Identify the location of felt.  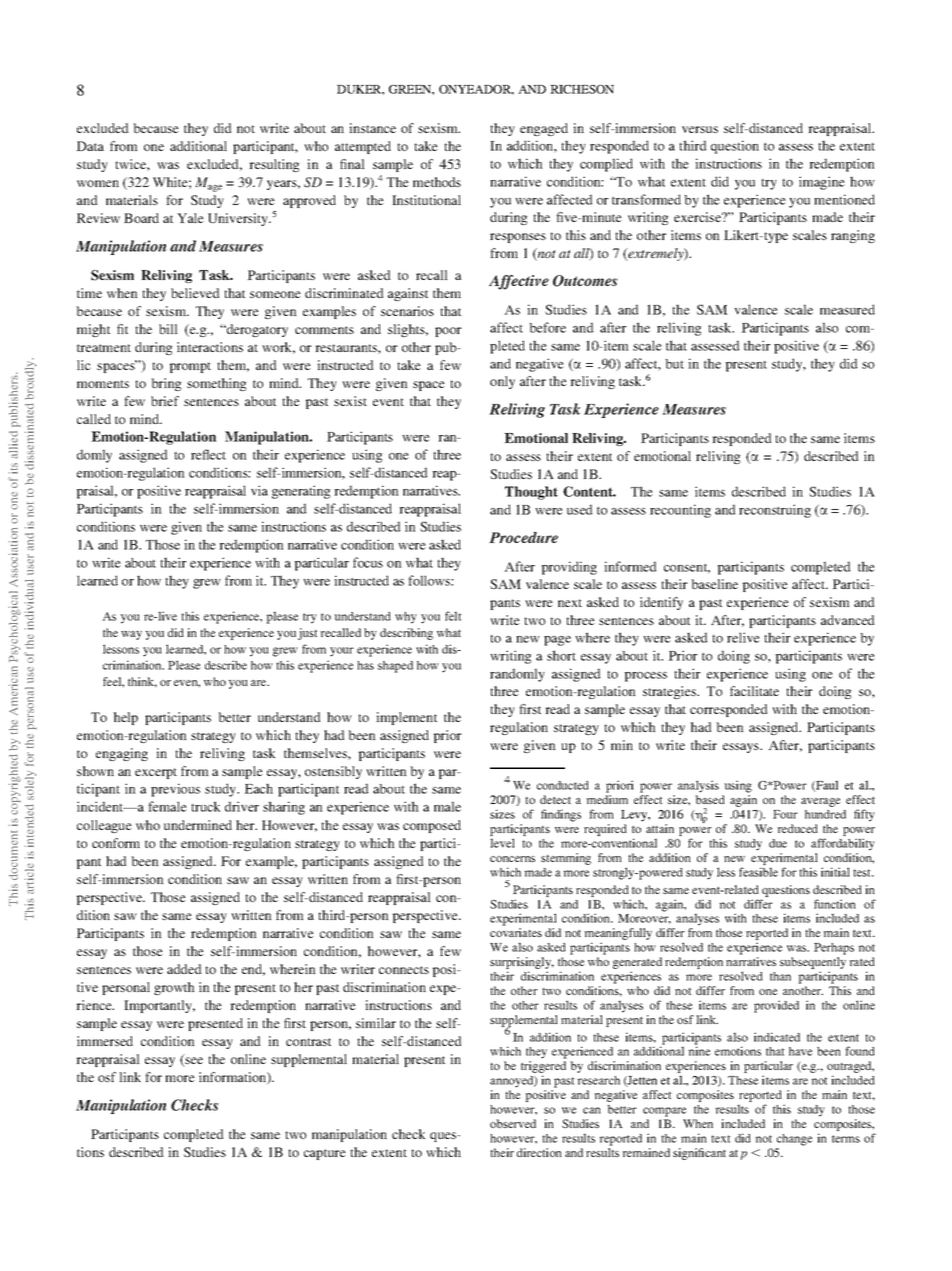
(453, 616).
